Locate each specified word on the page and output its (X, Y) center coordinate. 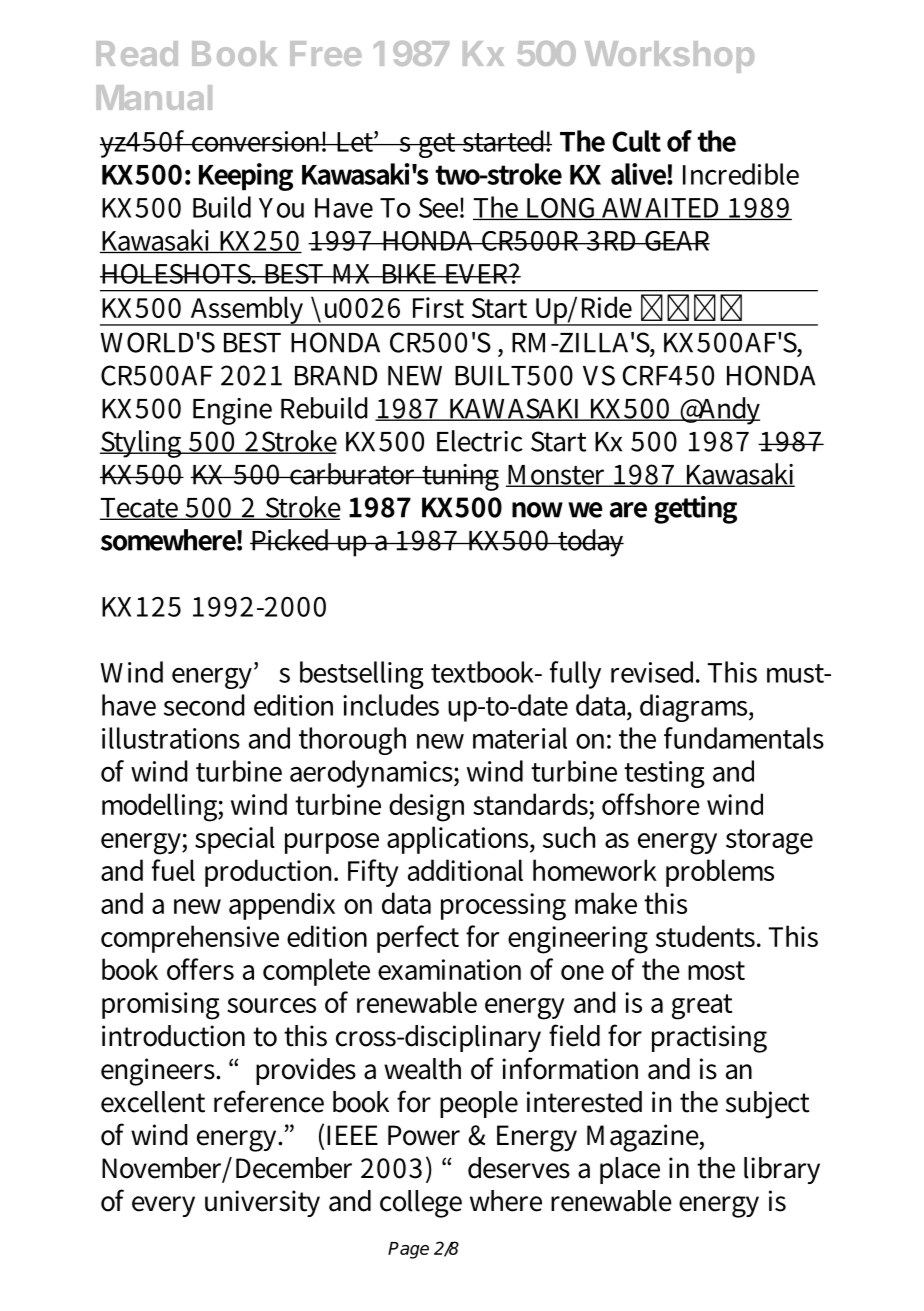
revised (654, 672)
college (421, 1204)
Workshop (669, 57)
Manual (154, 97)
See (440, 208)
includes (391, 705)
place (630, 1170)
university (262, 1203)
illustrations (171, 738)
